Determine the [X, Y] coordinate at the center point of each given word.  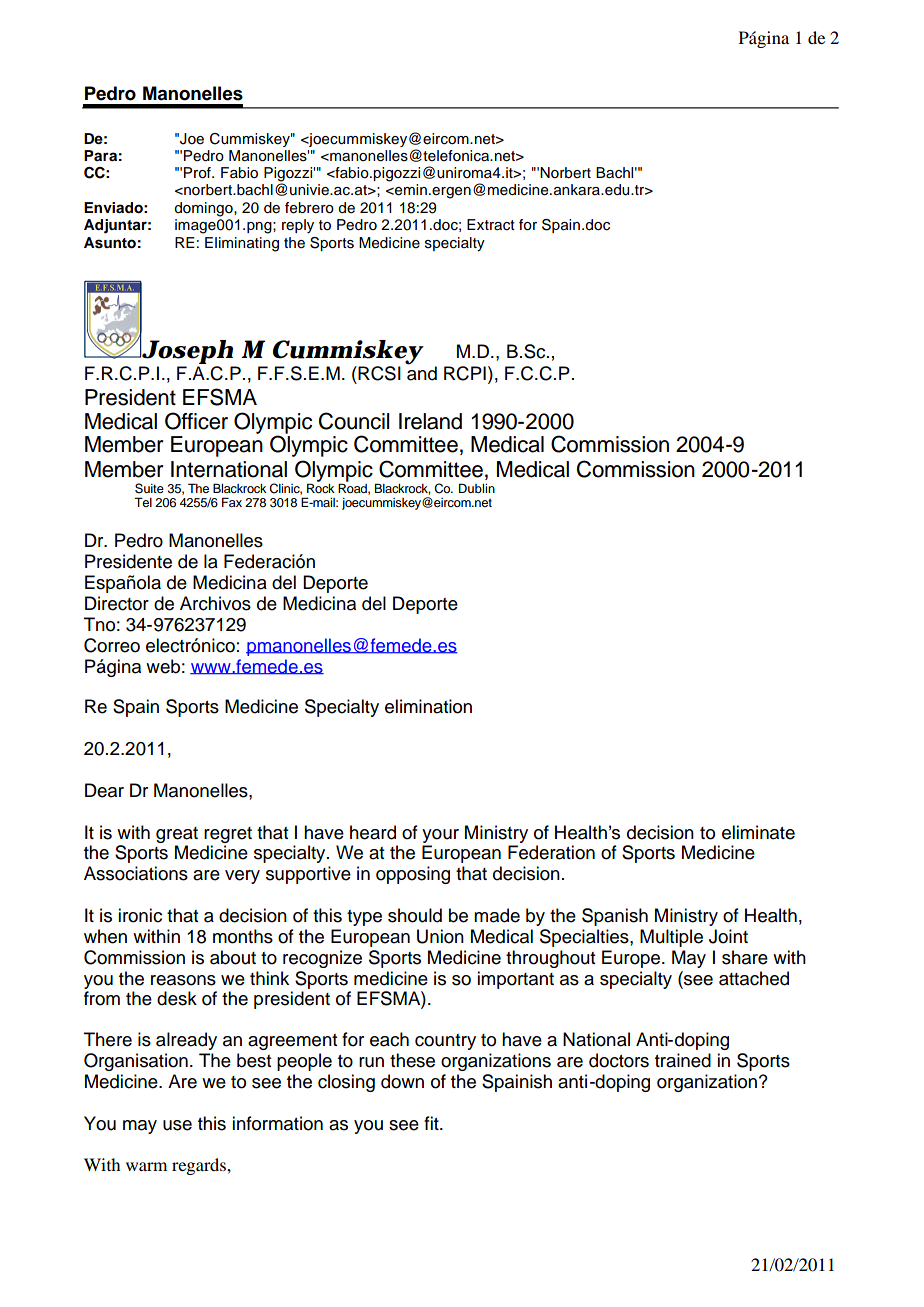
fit [432, 1123]
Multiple [671, 938]
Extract [491, 225]
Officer [196, 421]
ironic [140, 915]
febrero [309, 208]
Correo [112, 645]
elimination [428, 706]
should [415, 915]
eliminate [758, 832]
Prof [198, 173]
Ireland [430, 421]
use [177, 1125]
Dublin [477, 488]
